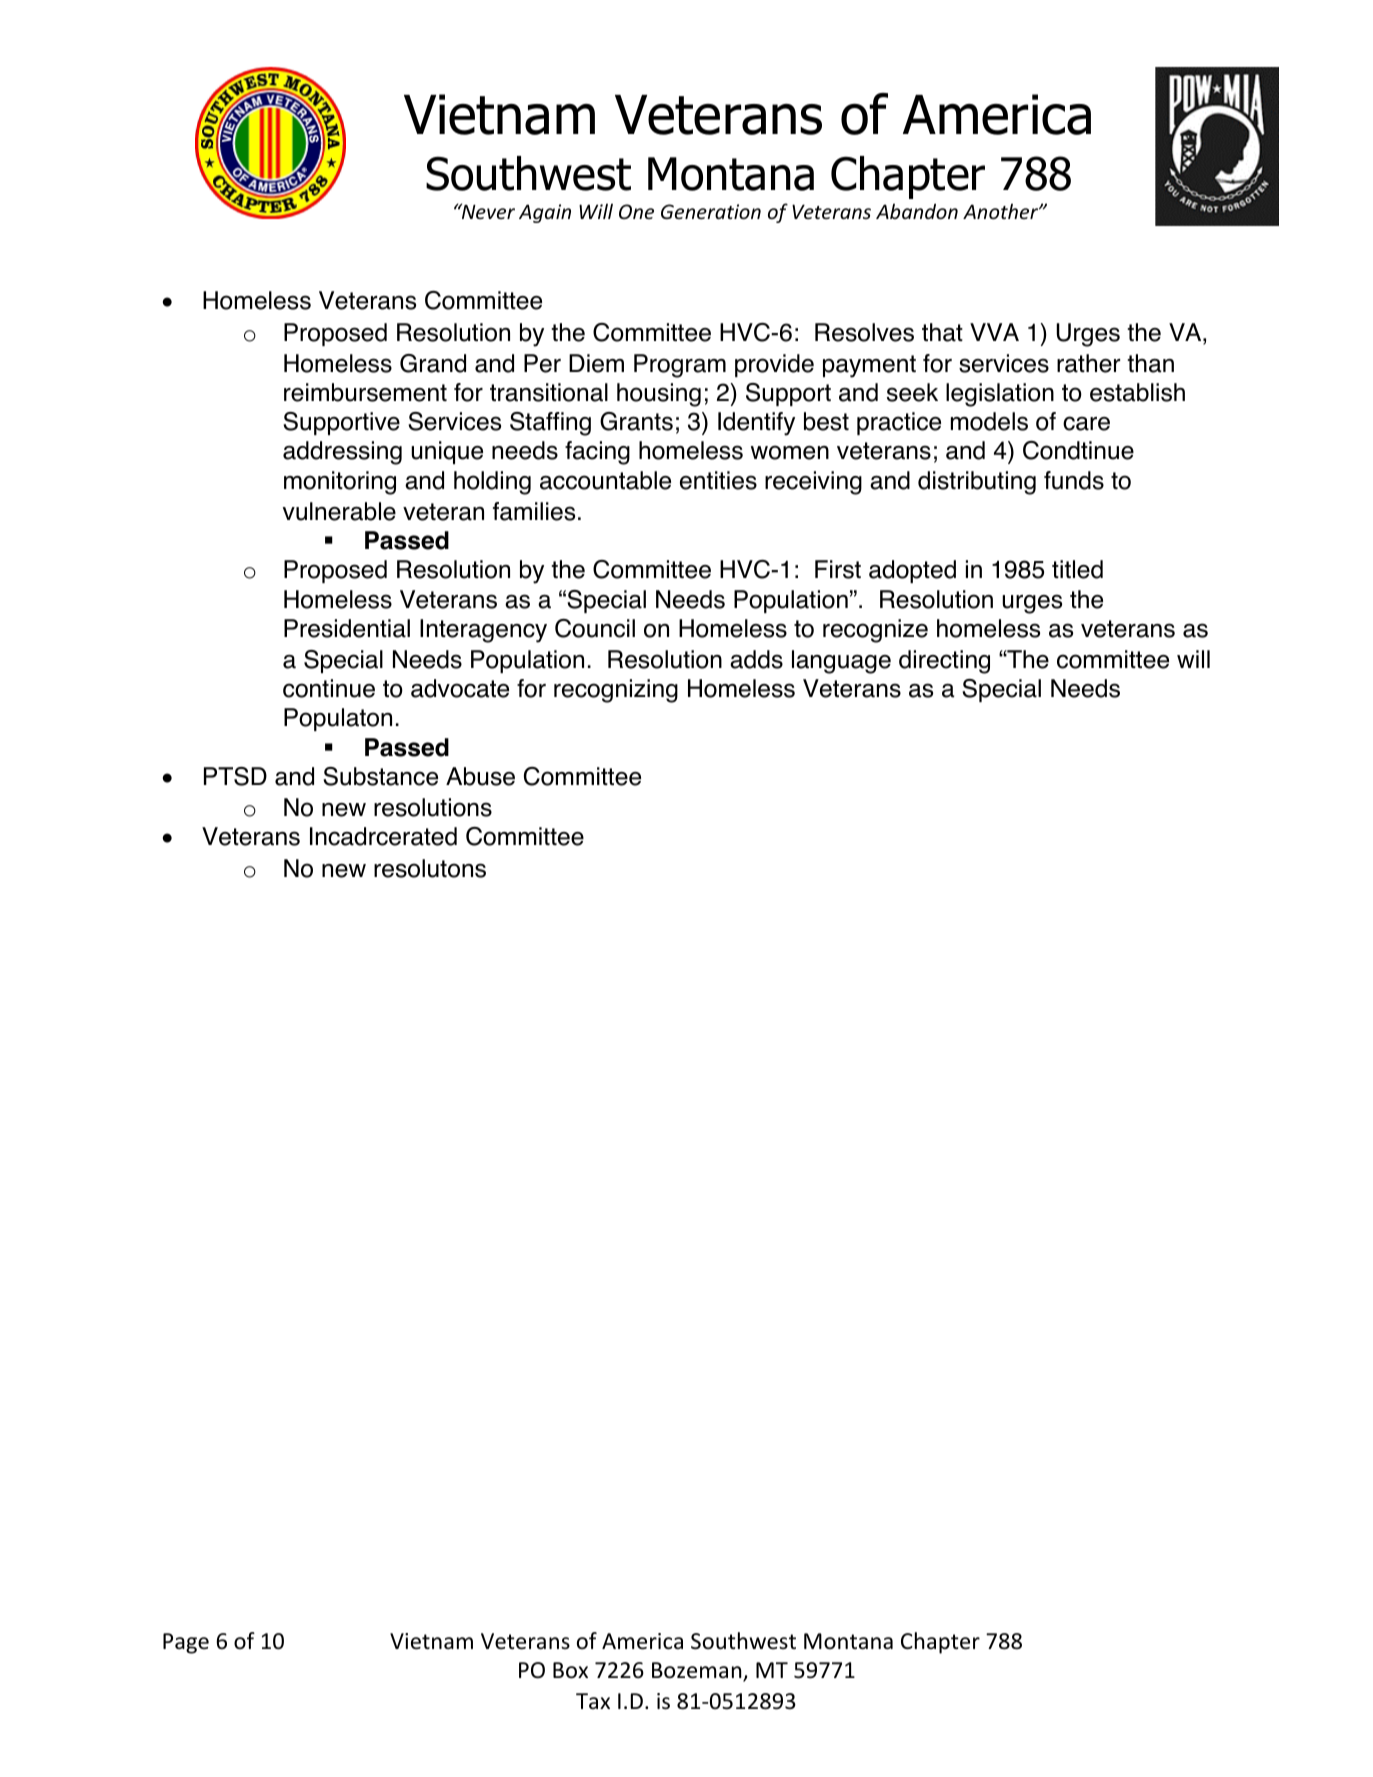 Image resolution: width=1373 pixels, height=1777 pixels. I want to click on reimbursement, so click(365, 392).
